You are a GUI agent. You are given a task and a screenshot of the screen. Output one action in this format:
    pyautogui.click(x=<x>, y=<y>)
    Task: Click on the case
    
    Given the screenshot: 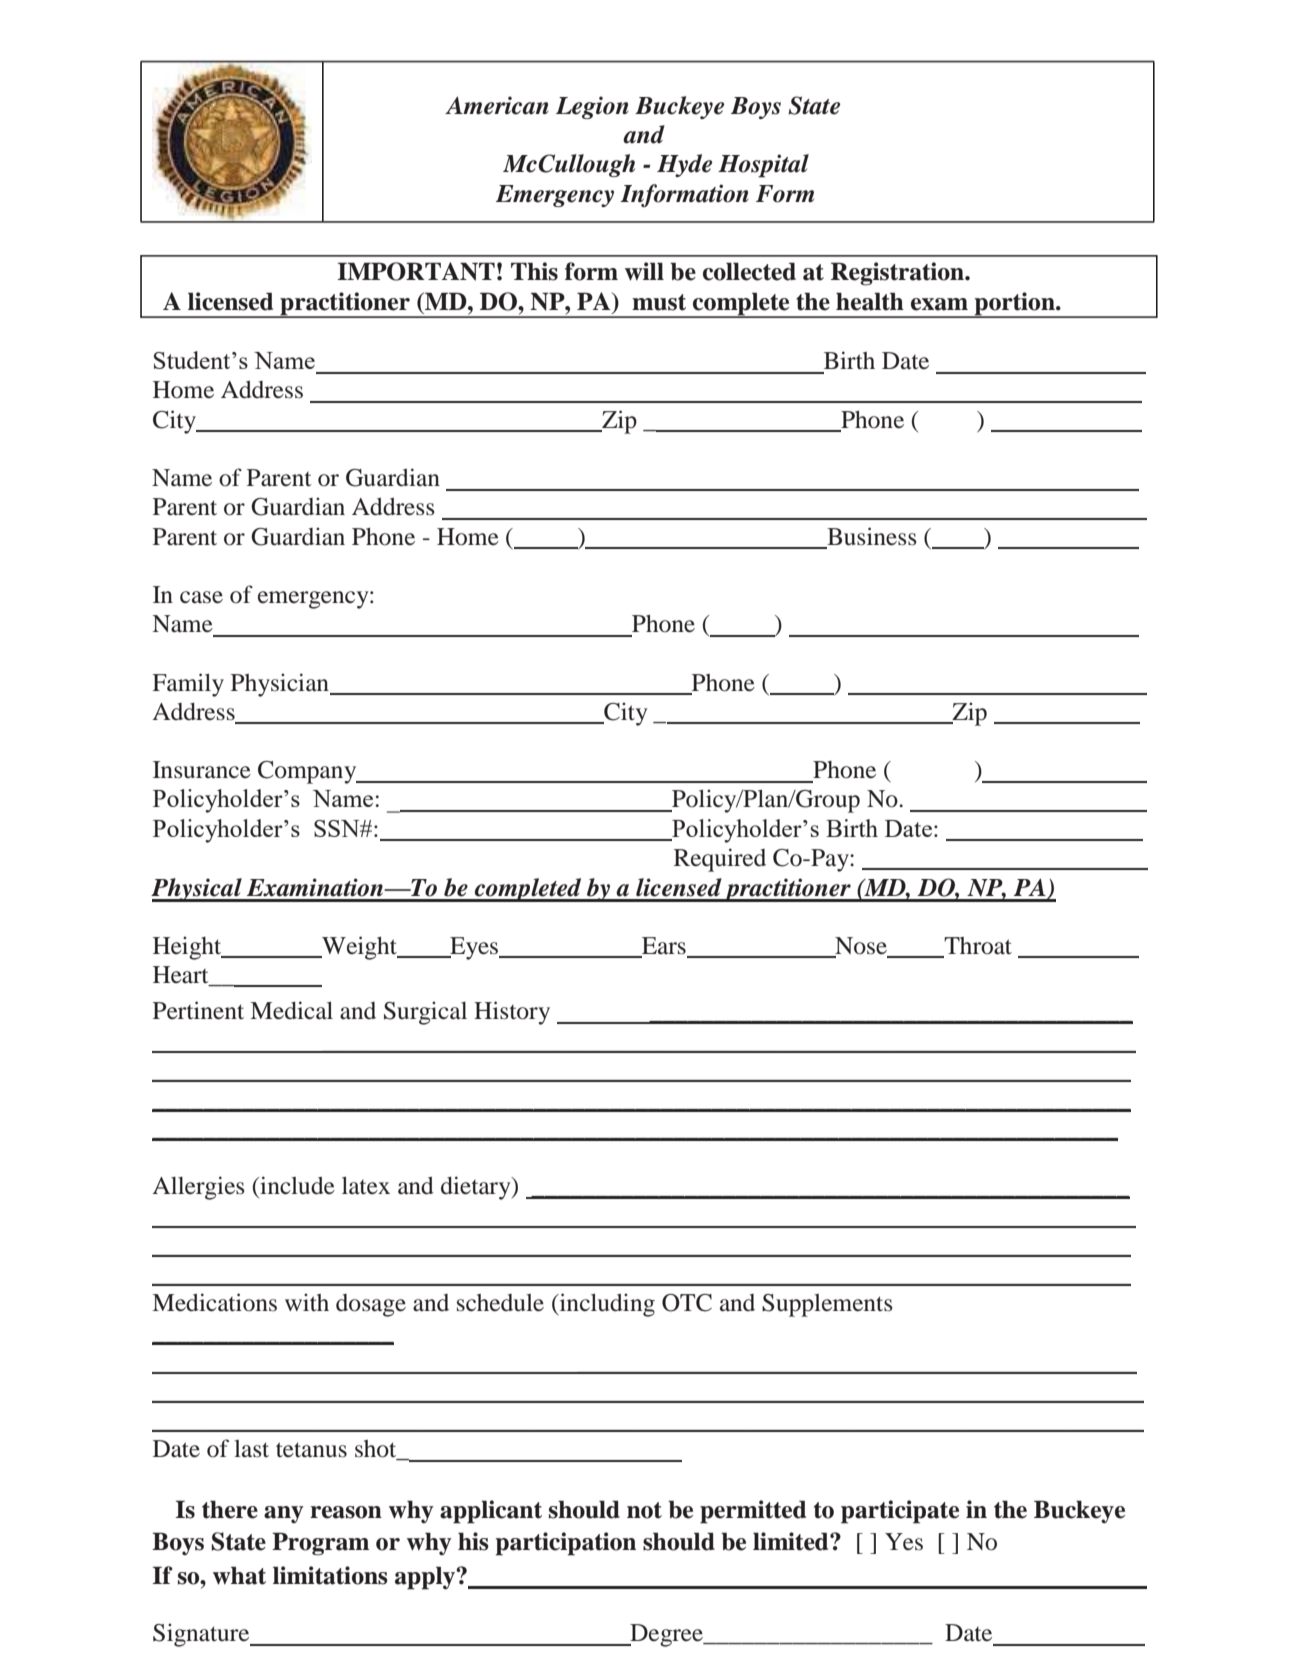 What is the action you would take?
    pyautogui.click(x=201, y=597)
